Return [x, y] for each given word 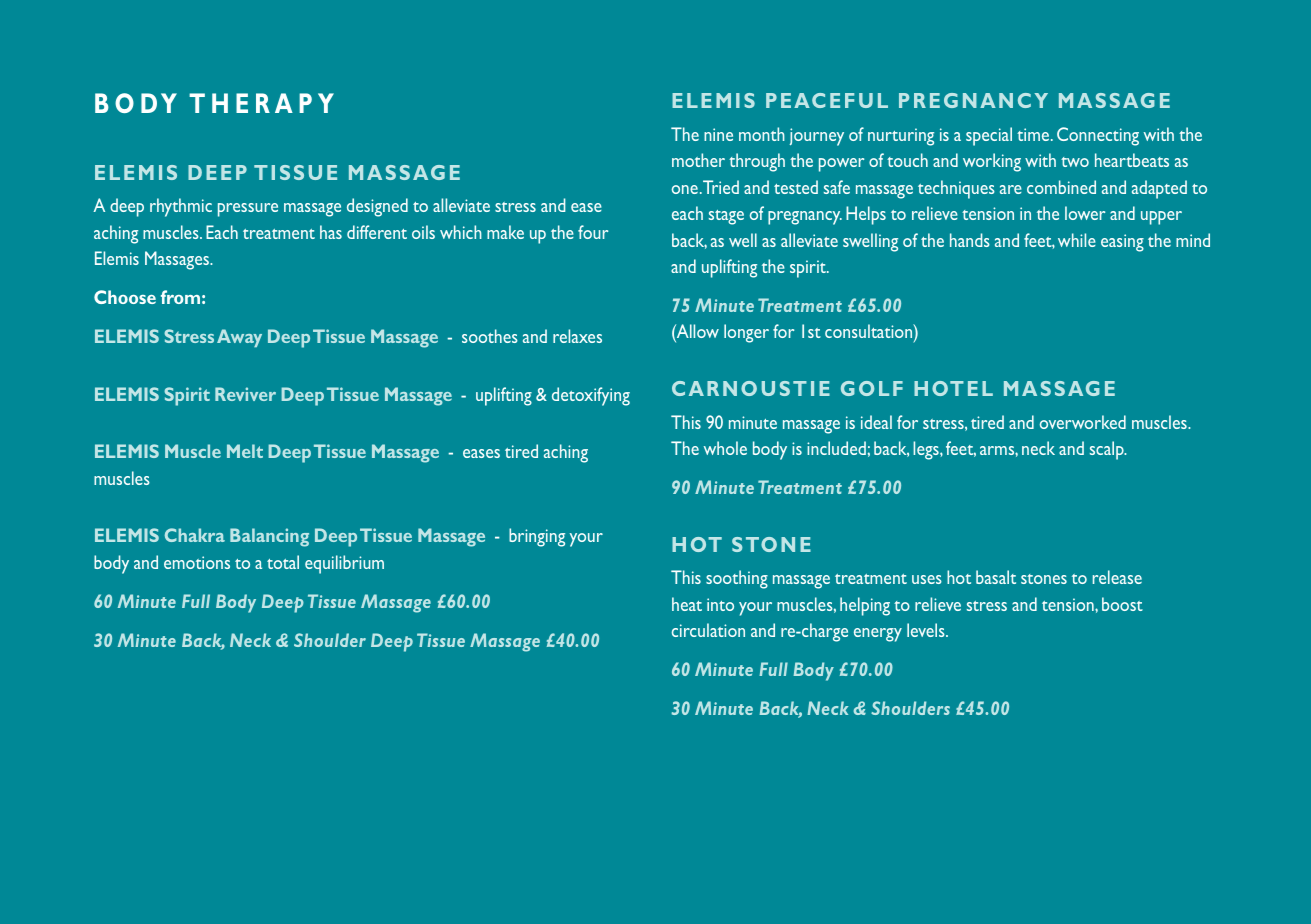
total [283, 562]
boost [1122, 604]
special [989, 136]
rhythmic [181, 207]
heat [687, 604]
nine [718, 134]
